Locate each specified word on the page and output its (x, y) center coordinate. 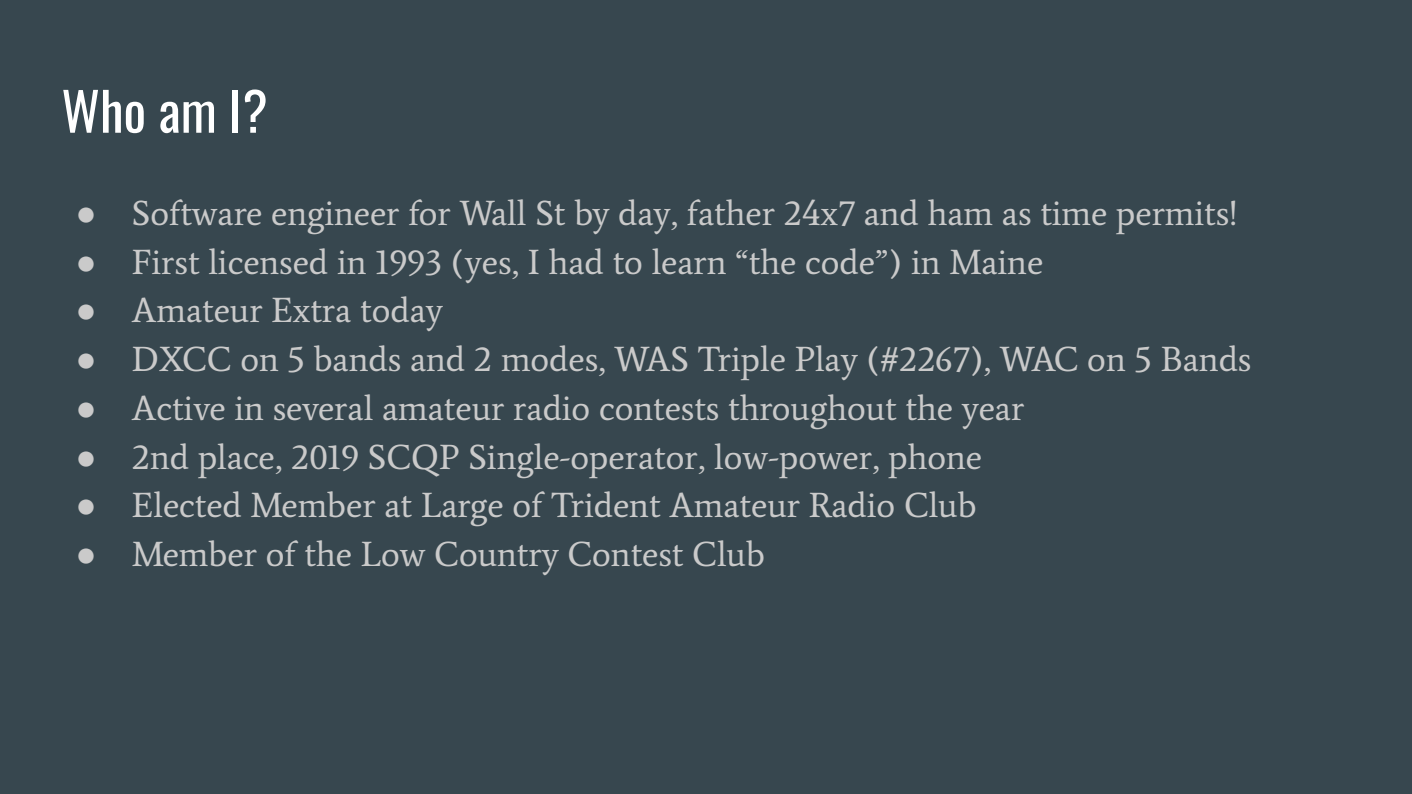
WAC (1038, 359)
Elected (186, 504)
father (731, 212)
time (1073, 213)
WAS (650, 359)
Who (103, 111)
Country (497, 558)
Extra (311, 310)
